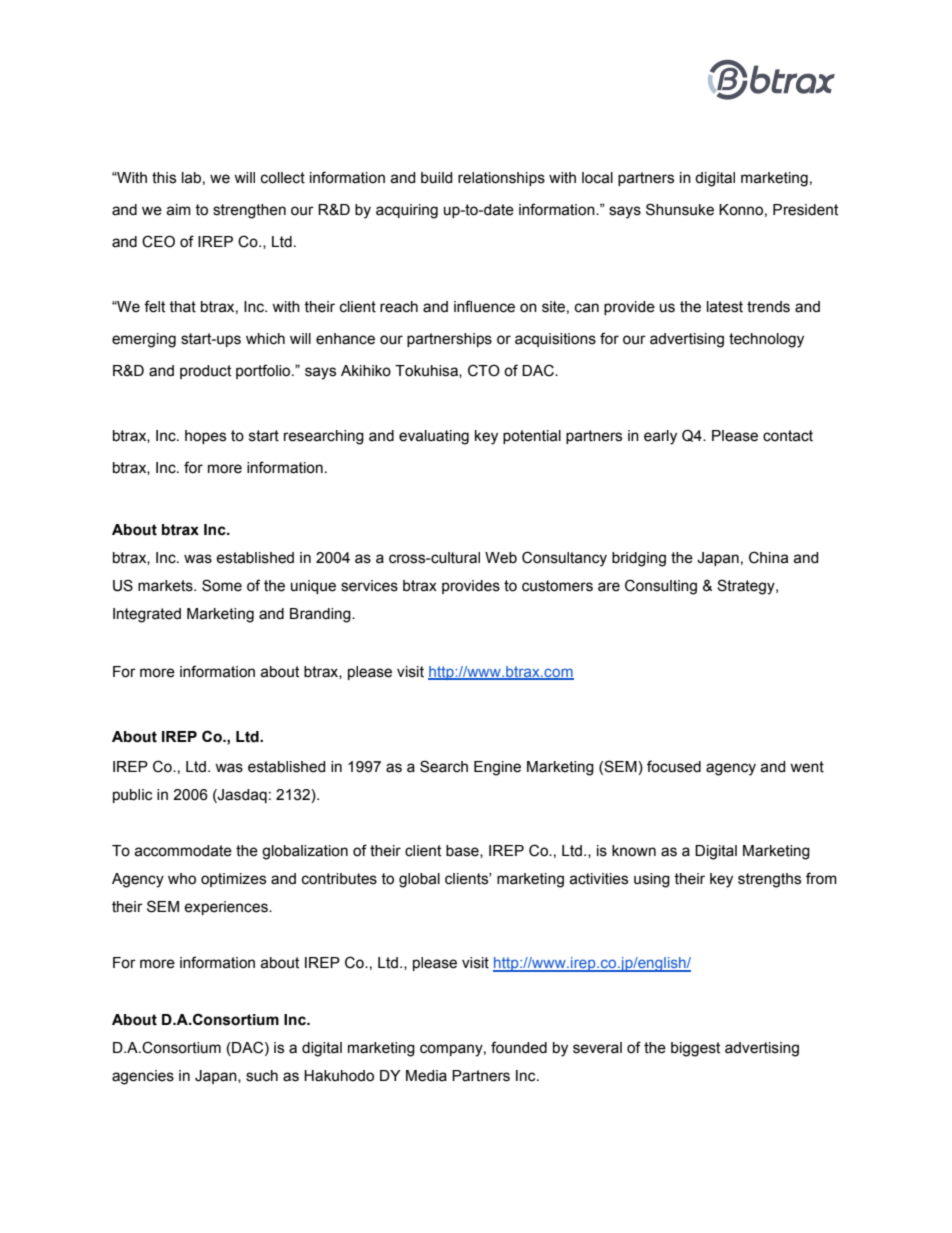 The image size is (952, 1233). Describe the element at coordinates (695, 1049) in the image. I see `biggest` at that location.
